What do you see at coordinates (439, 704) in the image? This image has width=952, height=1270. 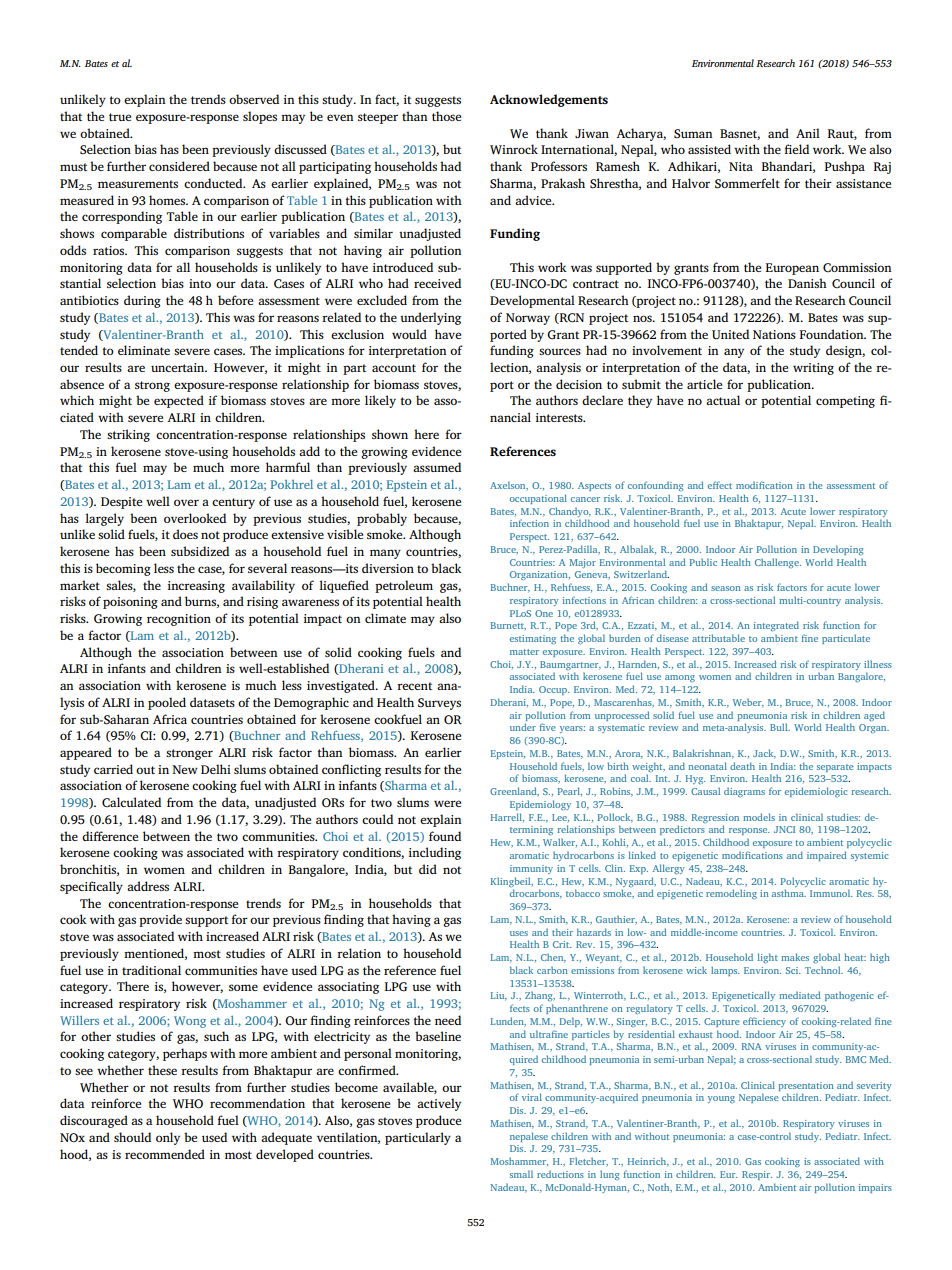 I see `Surveys` at bounding box center [439, 704].
